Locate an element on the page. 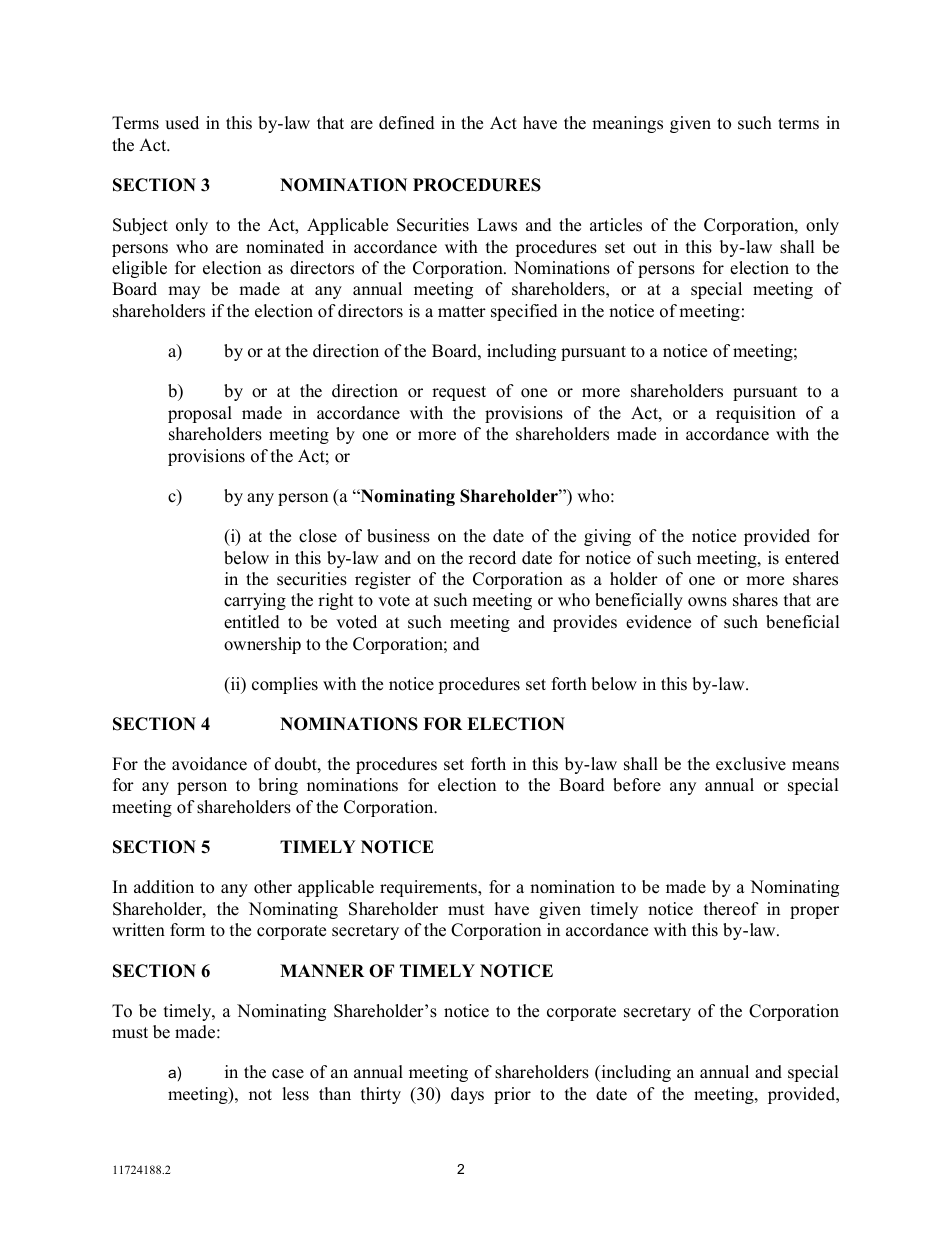 The width and height of the document is (952, 1233). entitled is located at coordinates (252, 622).
